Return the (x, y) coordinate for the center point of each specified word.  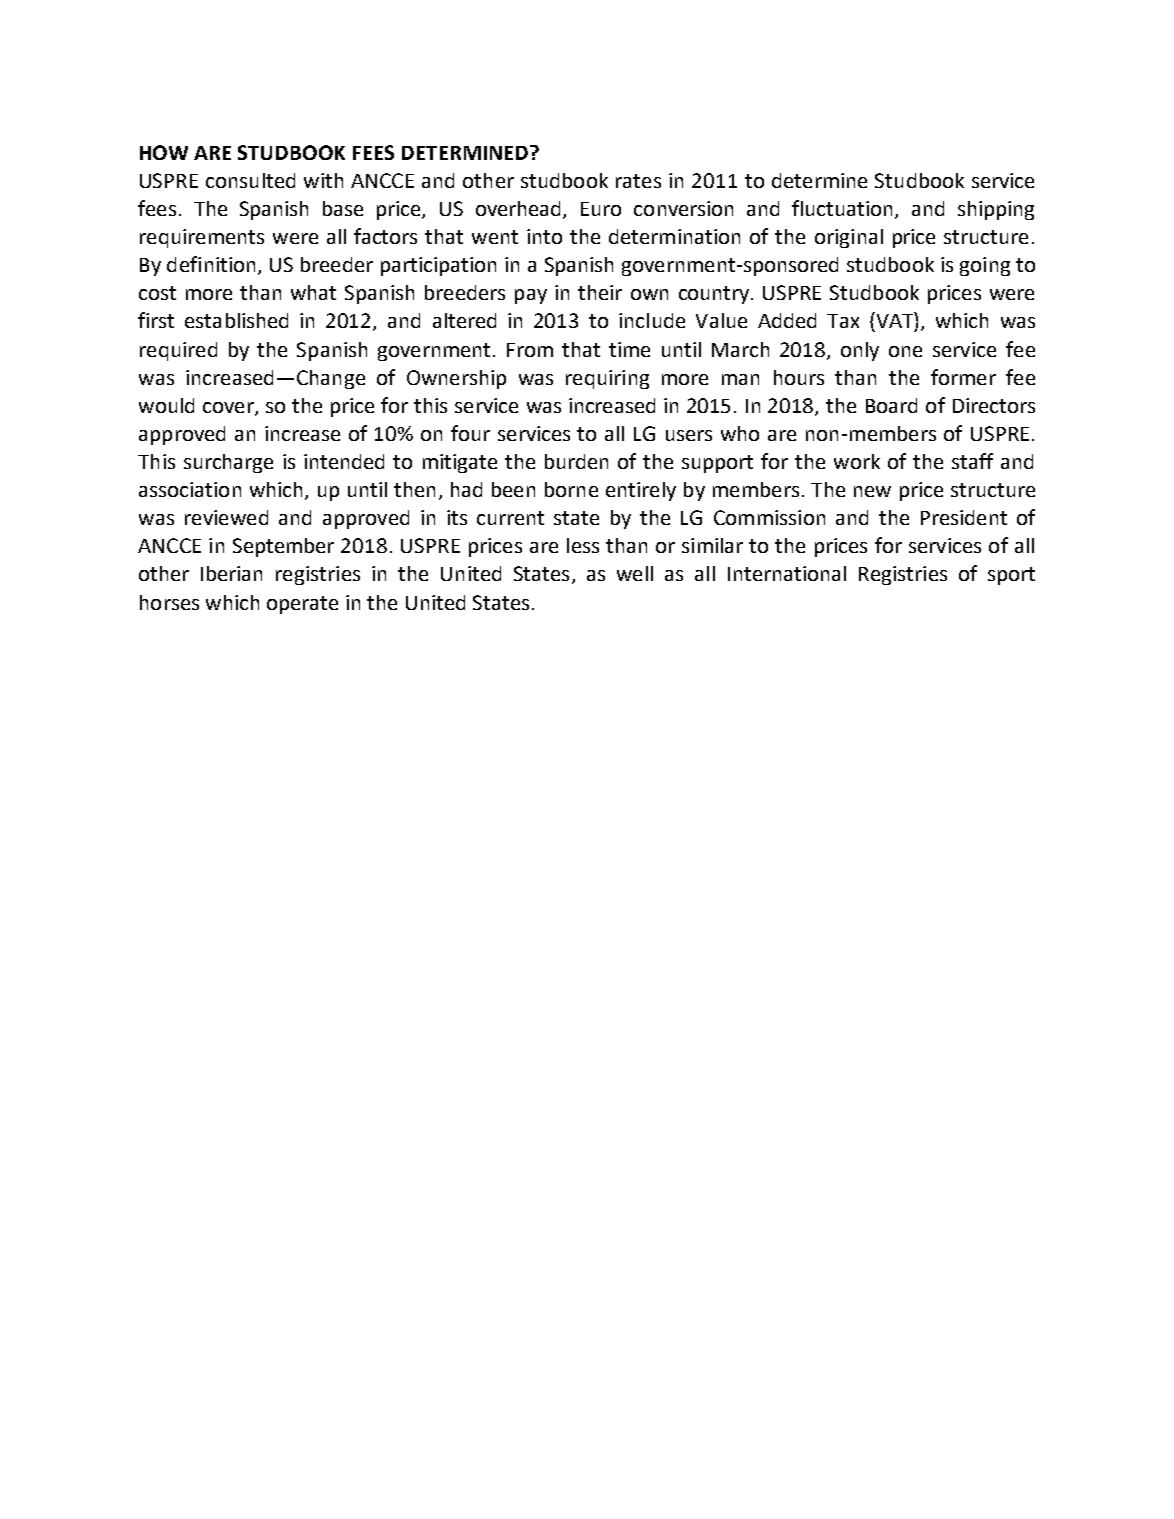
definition (211, 264)
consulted (250, 180)
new (872, 491)
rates (638, 181)
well (635, 573)
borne (571, 489)
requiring (607, 379)
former (963, 377)
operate (302, 605)
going (985, 266)
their (600, 292)
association (190, 489)
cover (229, 409)
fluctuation (842, 208)
